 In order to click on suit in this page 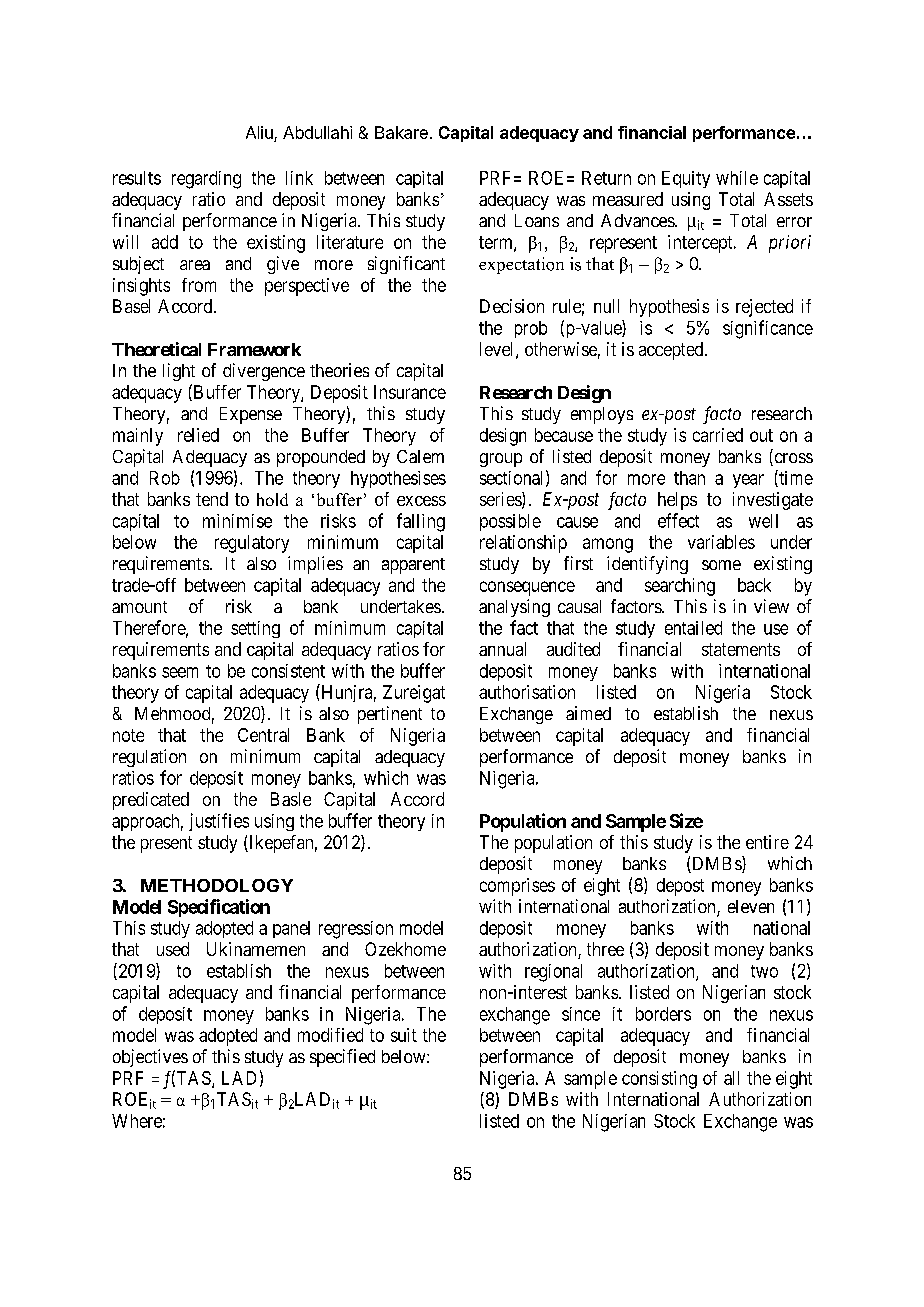, I will do `click(404, 1035)`.
